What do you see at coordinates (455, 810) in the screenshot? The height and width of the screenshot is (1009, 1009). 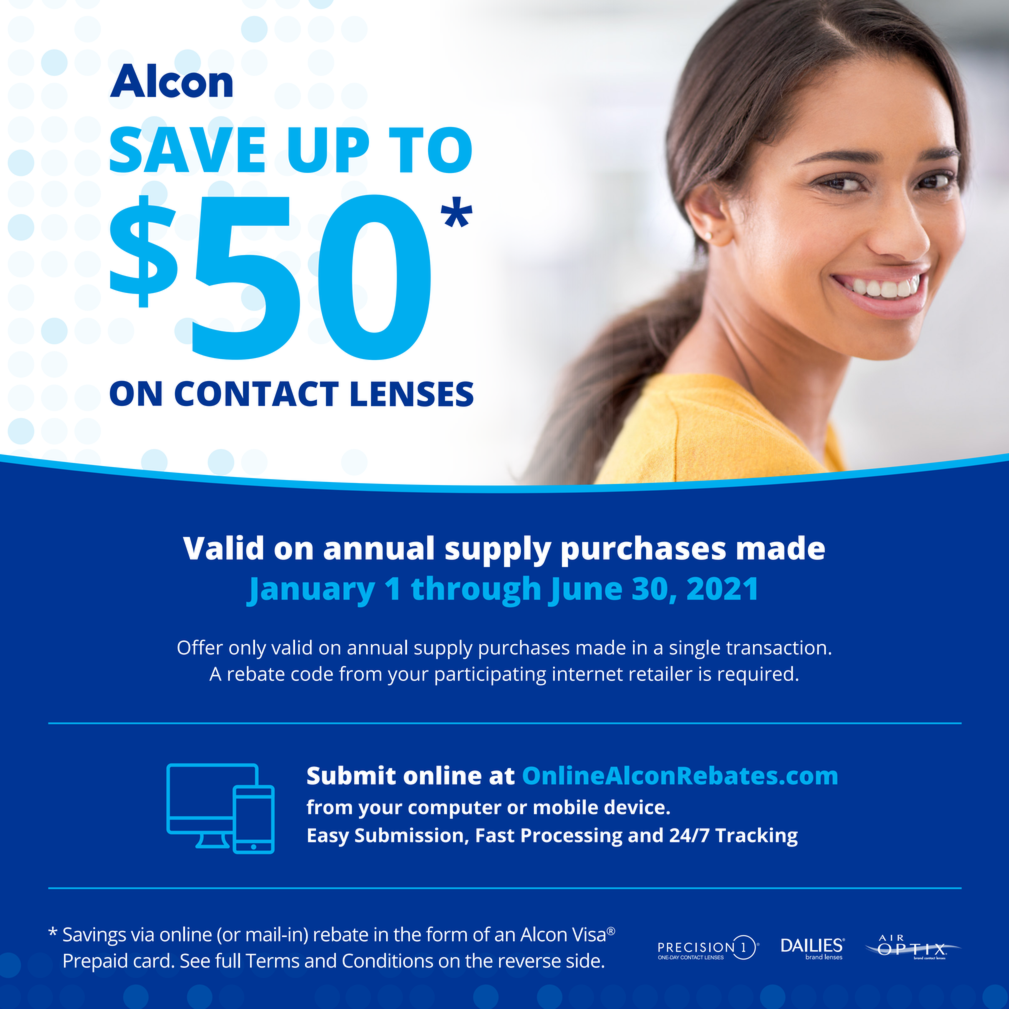 I see `computer` at bounding box center [455, 810].
